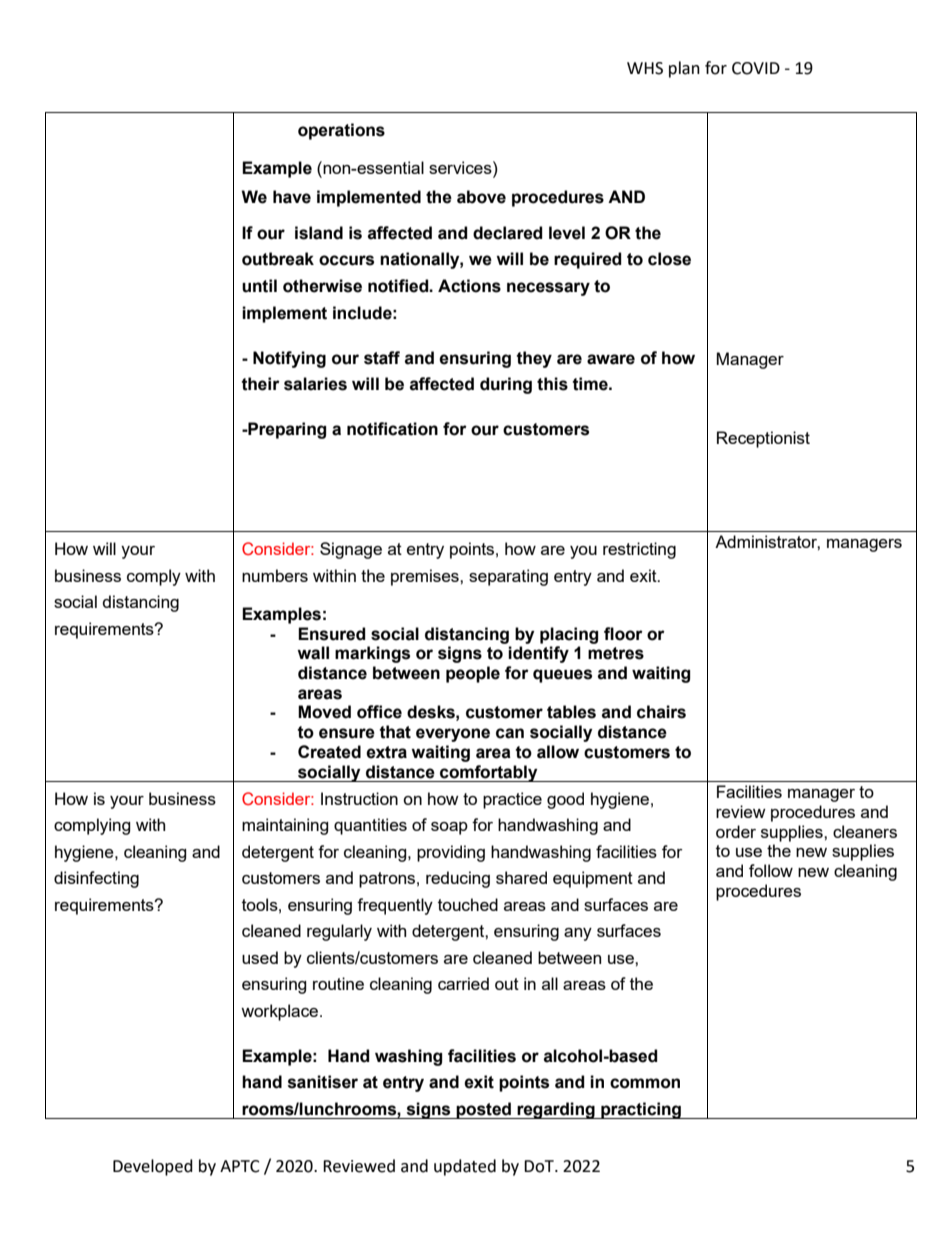 The width and height of the screenshot is (952, 1233). What do you see at coordinates (506, 385) in the screenshot?
I see `during` at bounding box center [506, 385].
